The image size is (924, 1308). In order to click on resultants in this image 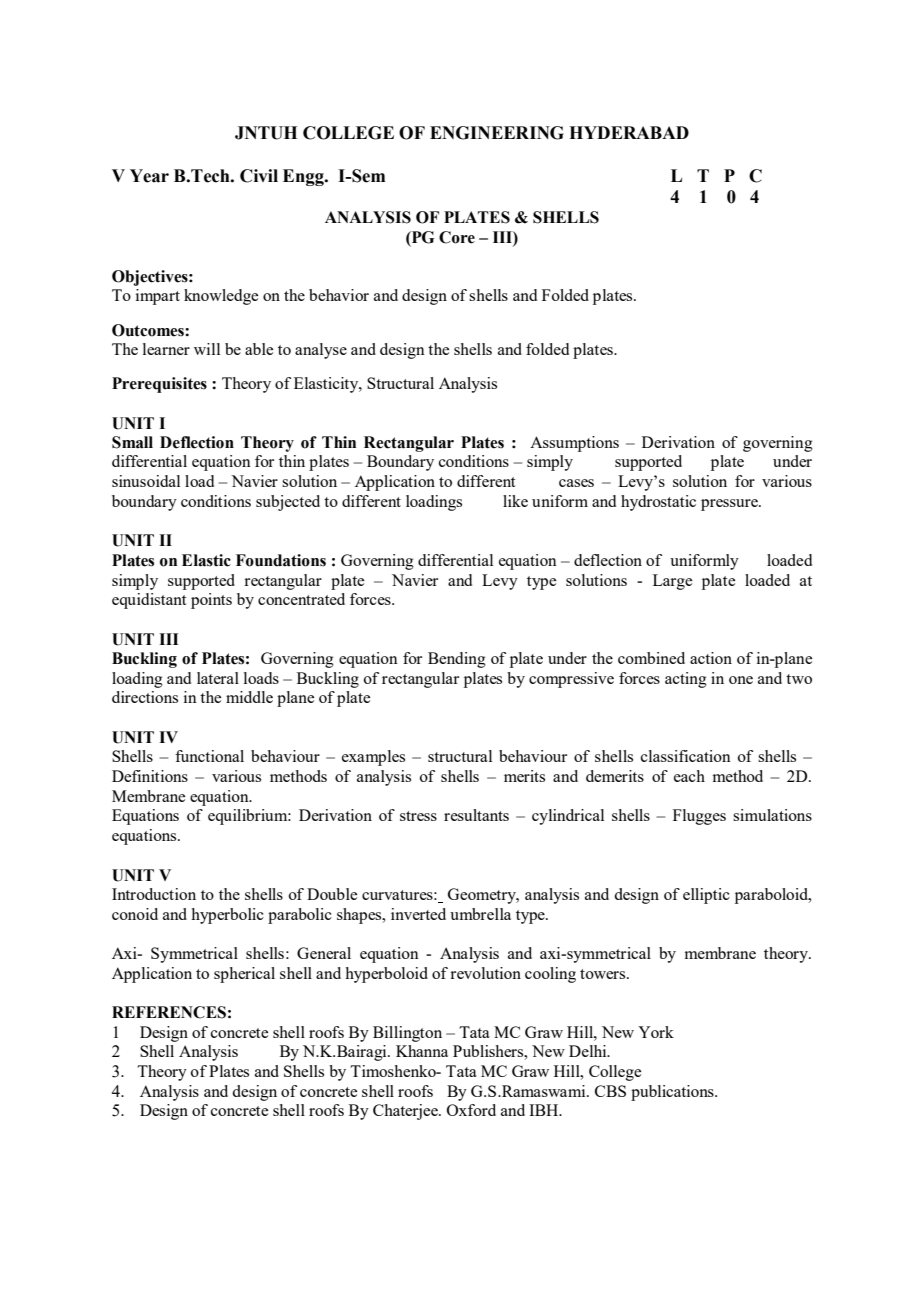, I will do `click(476, 815)`.
